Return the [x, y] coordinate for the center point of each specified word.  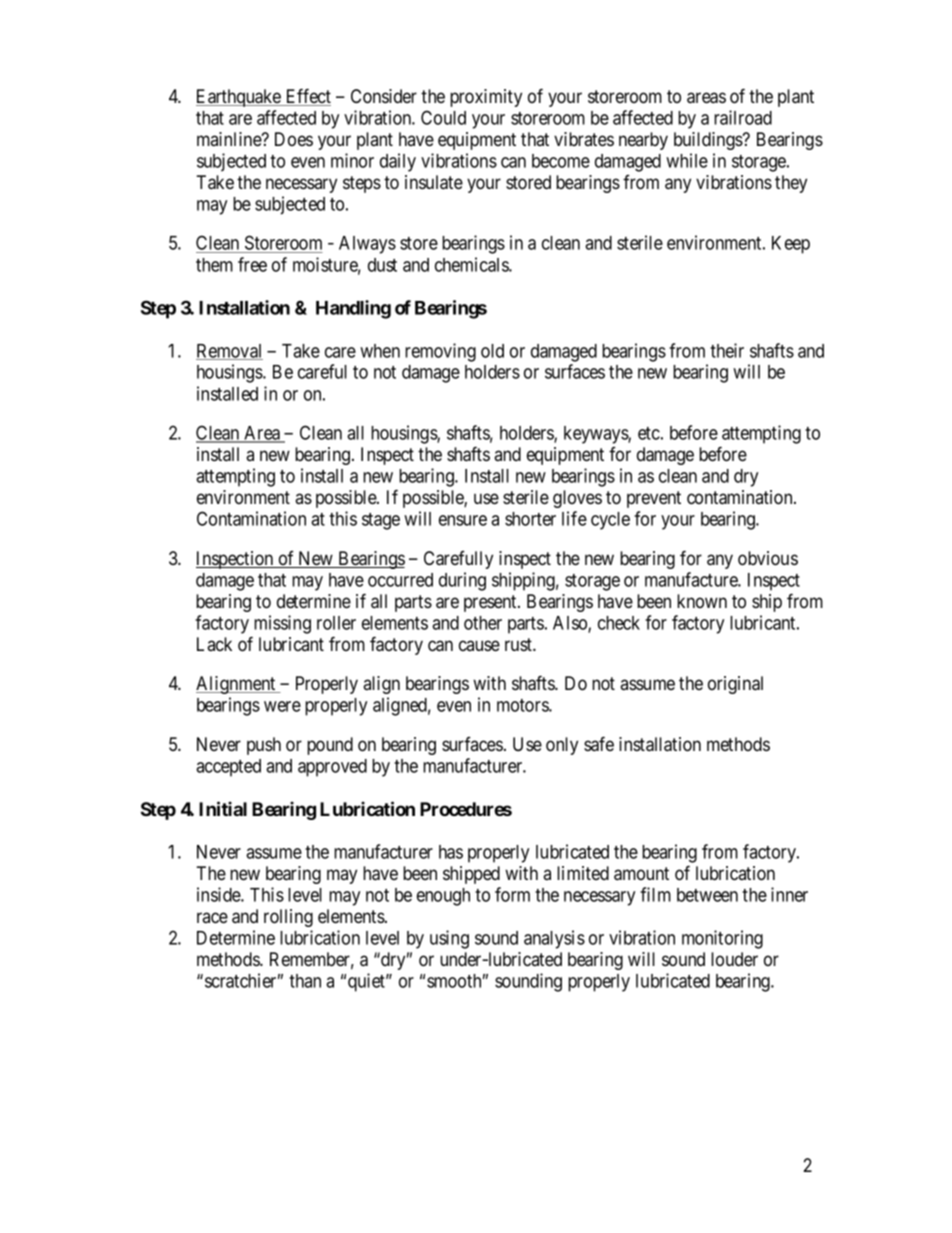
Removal [229, 352]
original [735, 685]
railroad [743, 117]
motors [523, 705]
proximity [486, 98]
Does [294, 139]
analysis [554, 939]
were [282, 706]
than [305, 981]
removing [440, 352]
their [727, 350]
